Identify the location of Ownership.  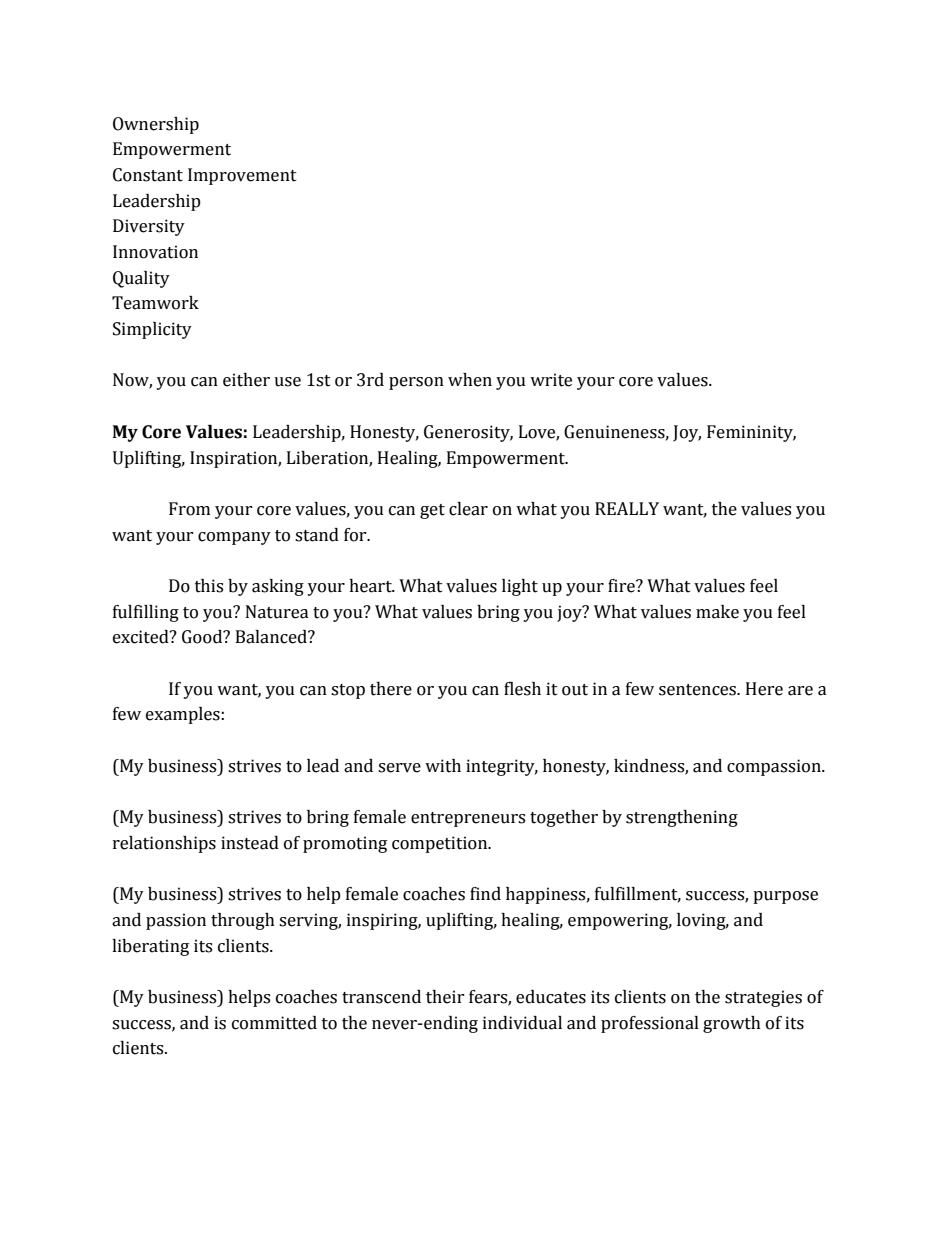
(156, 125).
